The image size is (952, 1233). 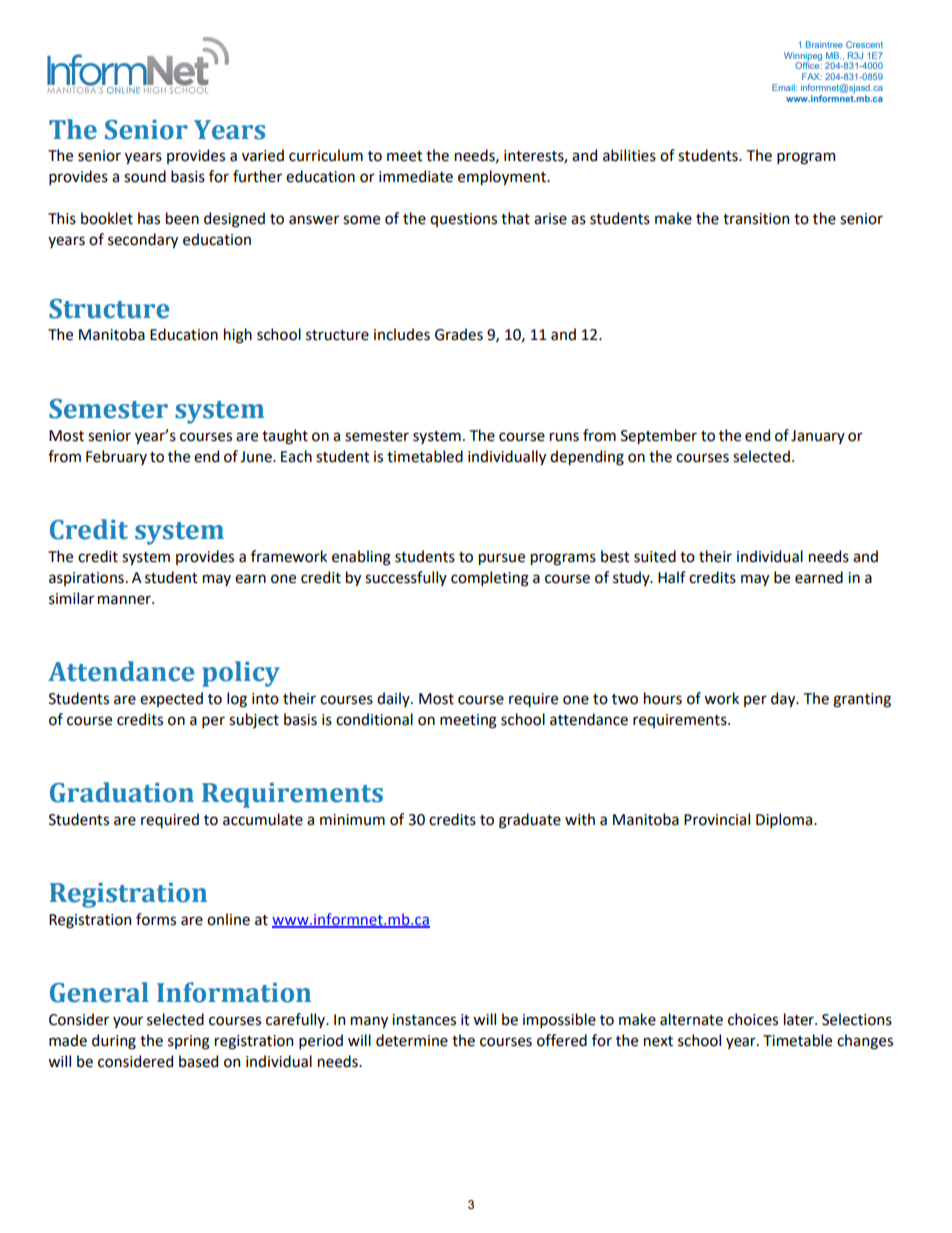 What do you see at coordinates (145, 176) in the screenshot?
I see `sound` at bounding box center [145, 176].
